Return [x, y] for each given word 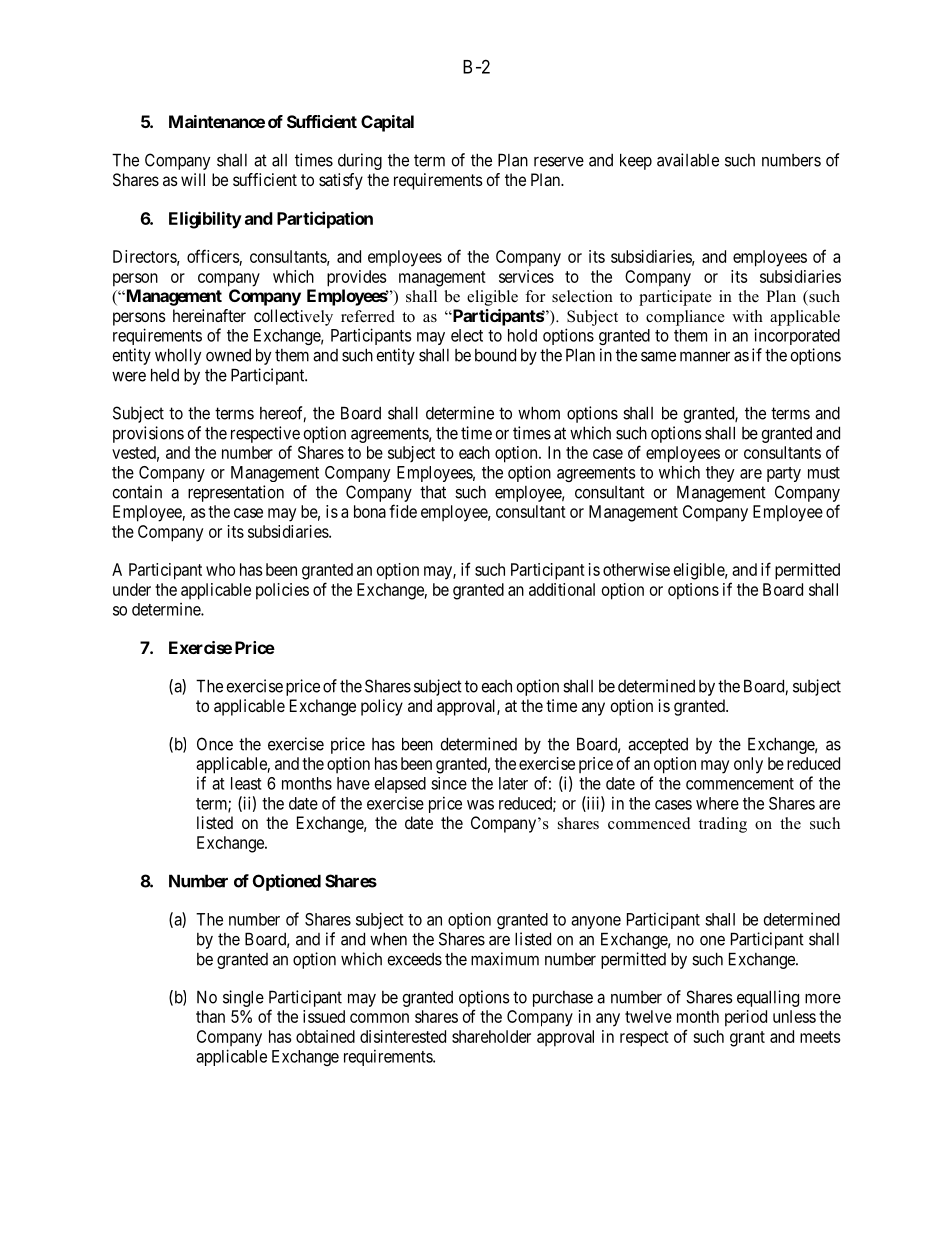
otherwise [636, 569]
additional [562, 589]
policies [282, 591]
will [193, 179]
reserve [559, 162]
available [688, 160]
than [210, 1016]
